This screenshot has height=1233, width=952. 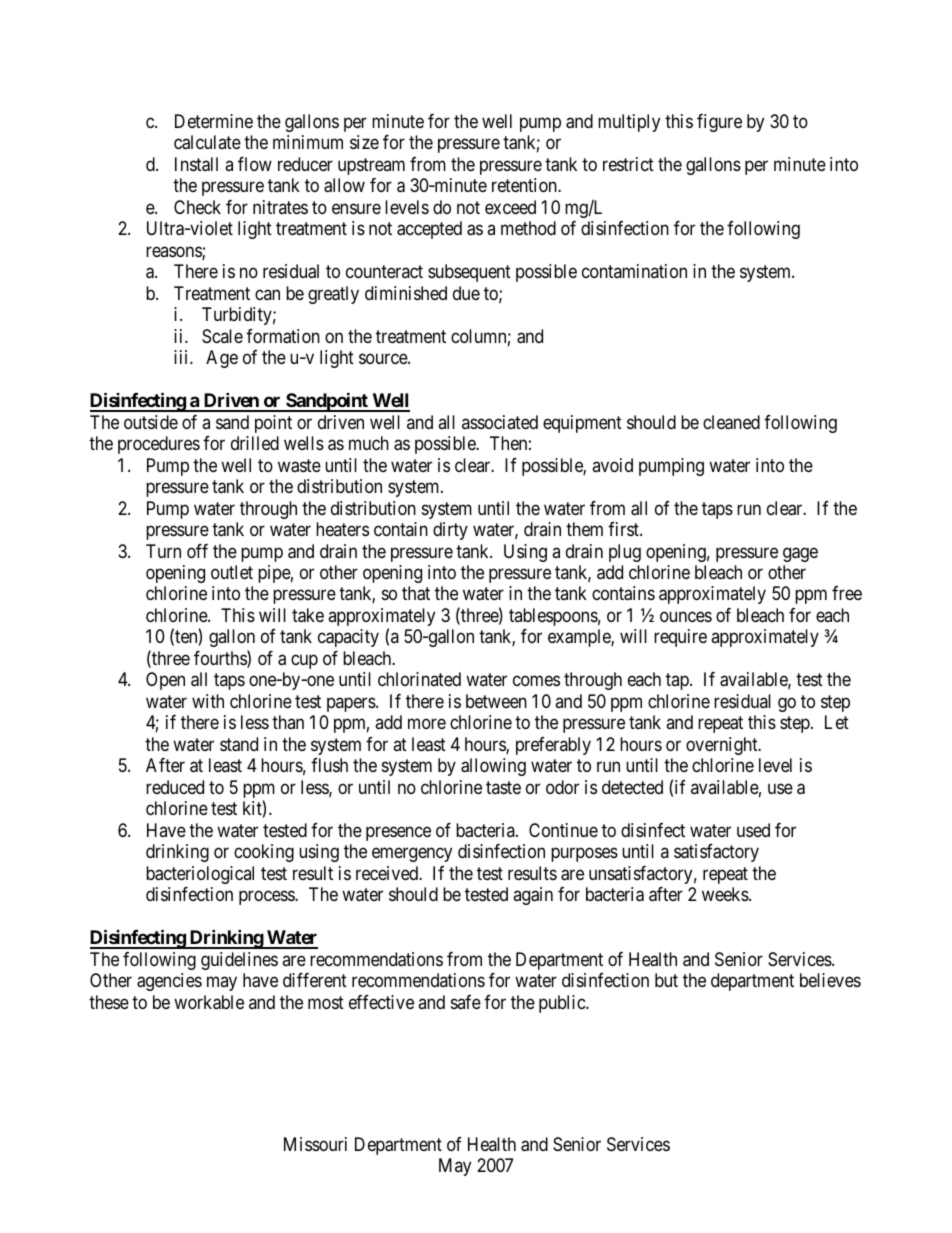 I want to click on Missouri, so click(x=315, y=1144).
